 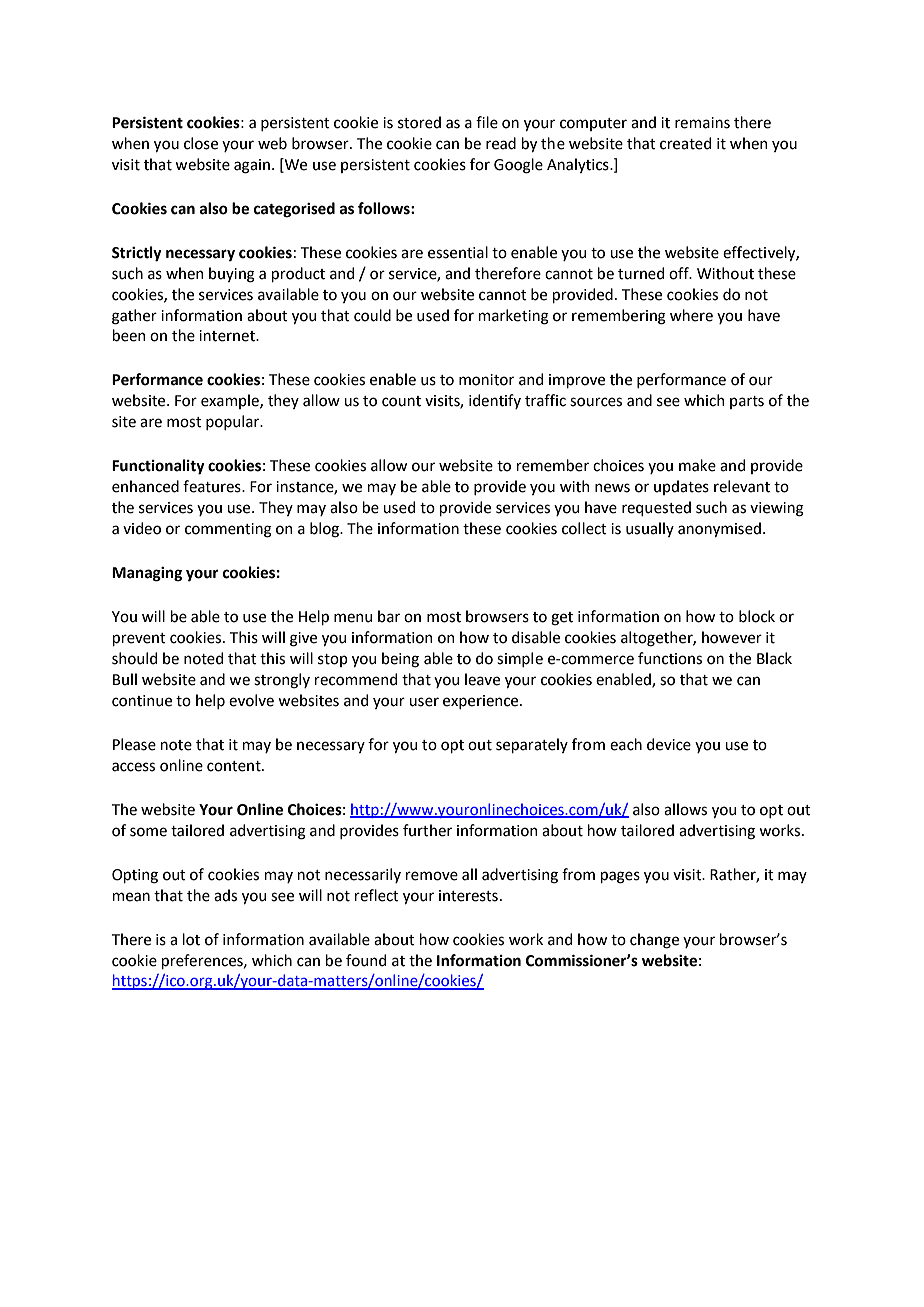 What do you see at coordinates (419, 122) in the image?
I see `stored` at bounding box center [419, 122].
